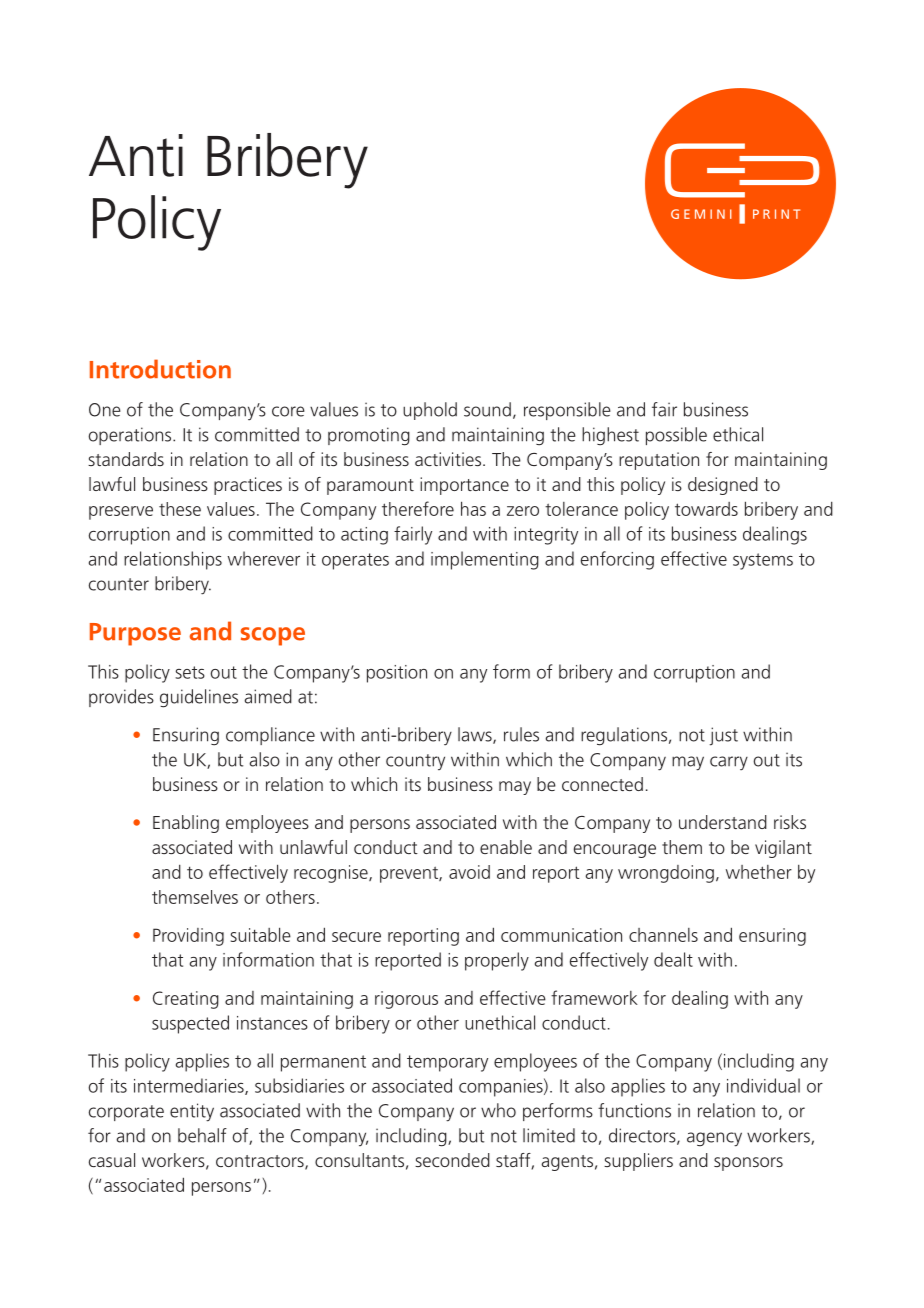 The image size is (924, 1308). What do you see at coordinates (729, 763) in the document?
I see `carry` at bounding box center [729, 763].
